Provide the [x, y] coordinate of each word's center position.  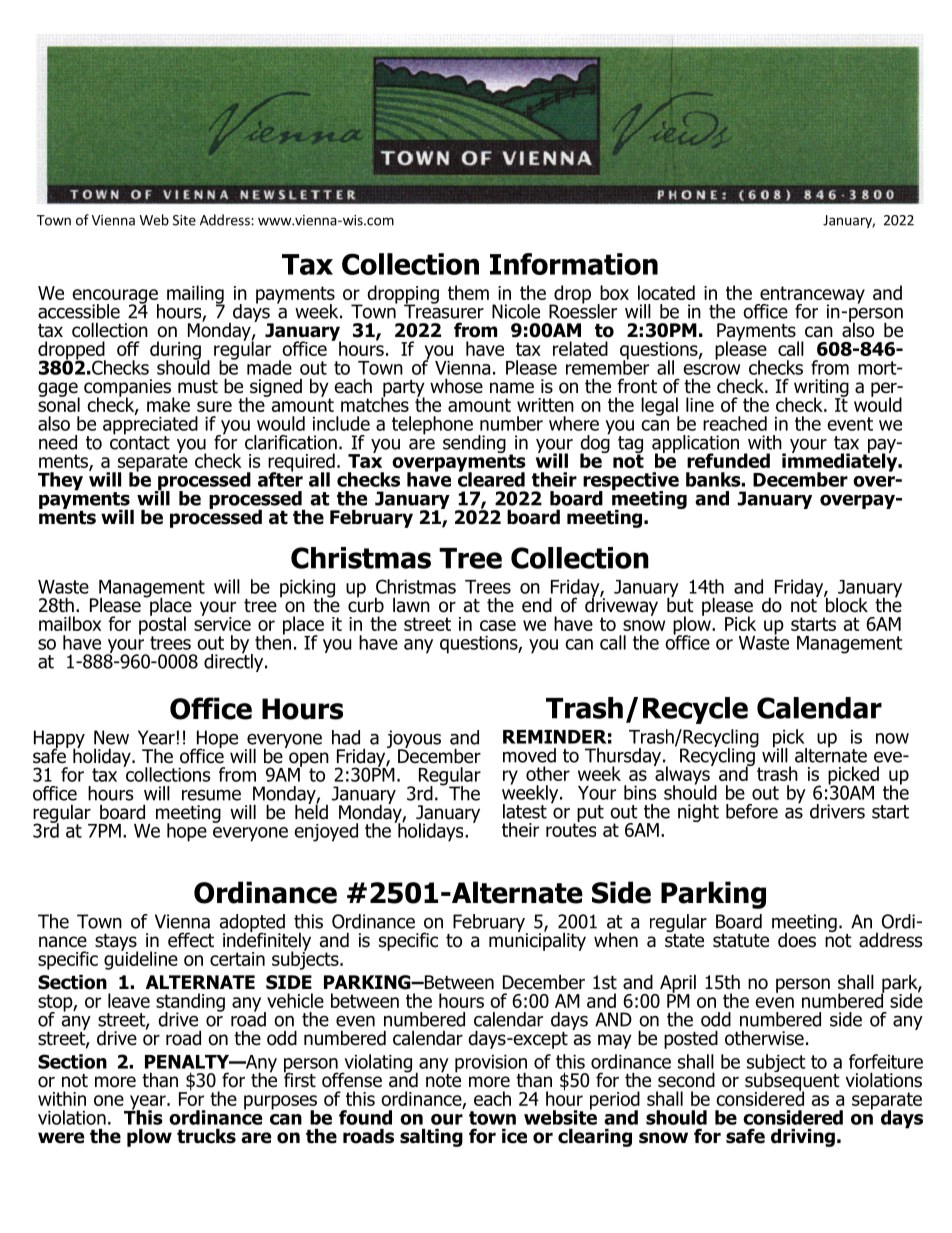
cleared [491, 478]
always [683, 775]
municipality [537, 940]
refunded [728, 460]
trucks [206, 1136]
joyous [414, 740]
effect [191, 940]
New [111, 737]
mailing [196, 295]
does [797, 940]
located [666, 292]
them [468, 292]
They [60, 481]
